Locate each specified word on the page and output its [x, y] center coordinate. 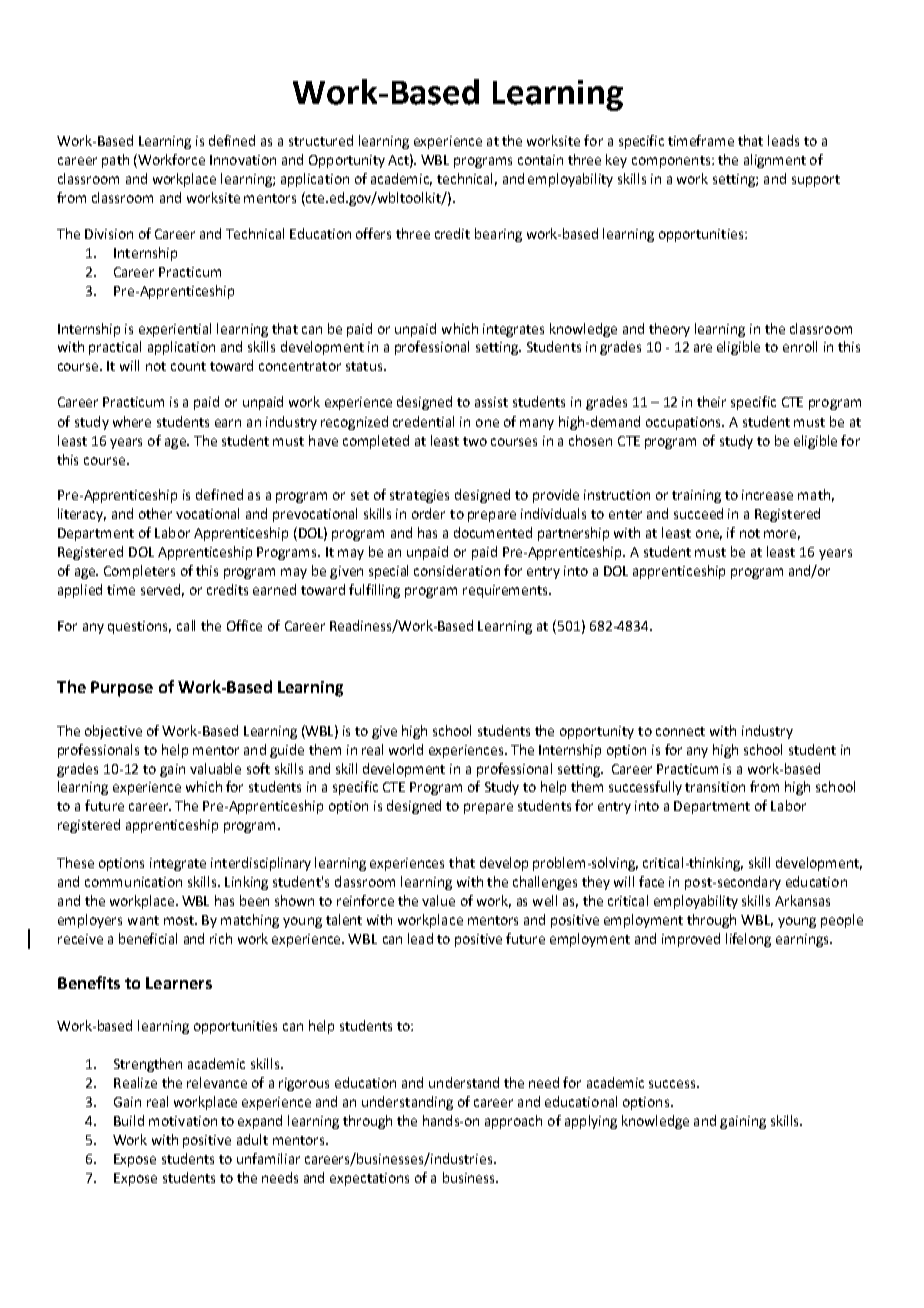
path [115, 161]
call [186, 625]
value [438, 900]
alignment [775, 161]
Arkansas [802, 900]
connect [680, 731]
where [132, 421]
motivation [183, 1121]
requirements [506, 591]
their [711, 401]
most [180, 920]
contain [540, 160]
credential [423, 421]
